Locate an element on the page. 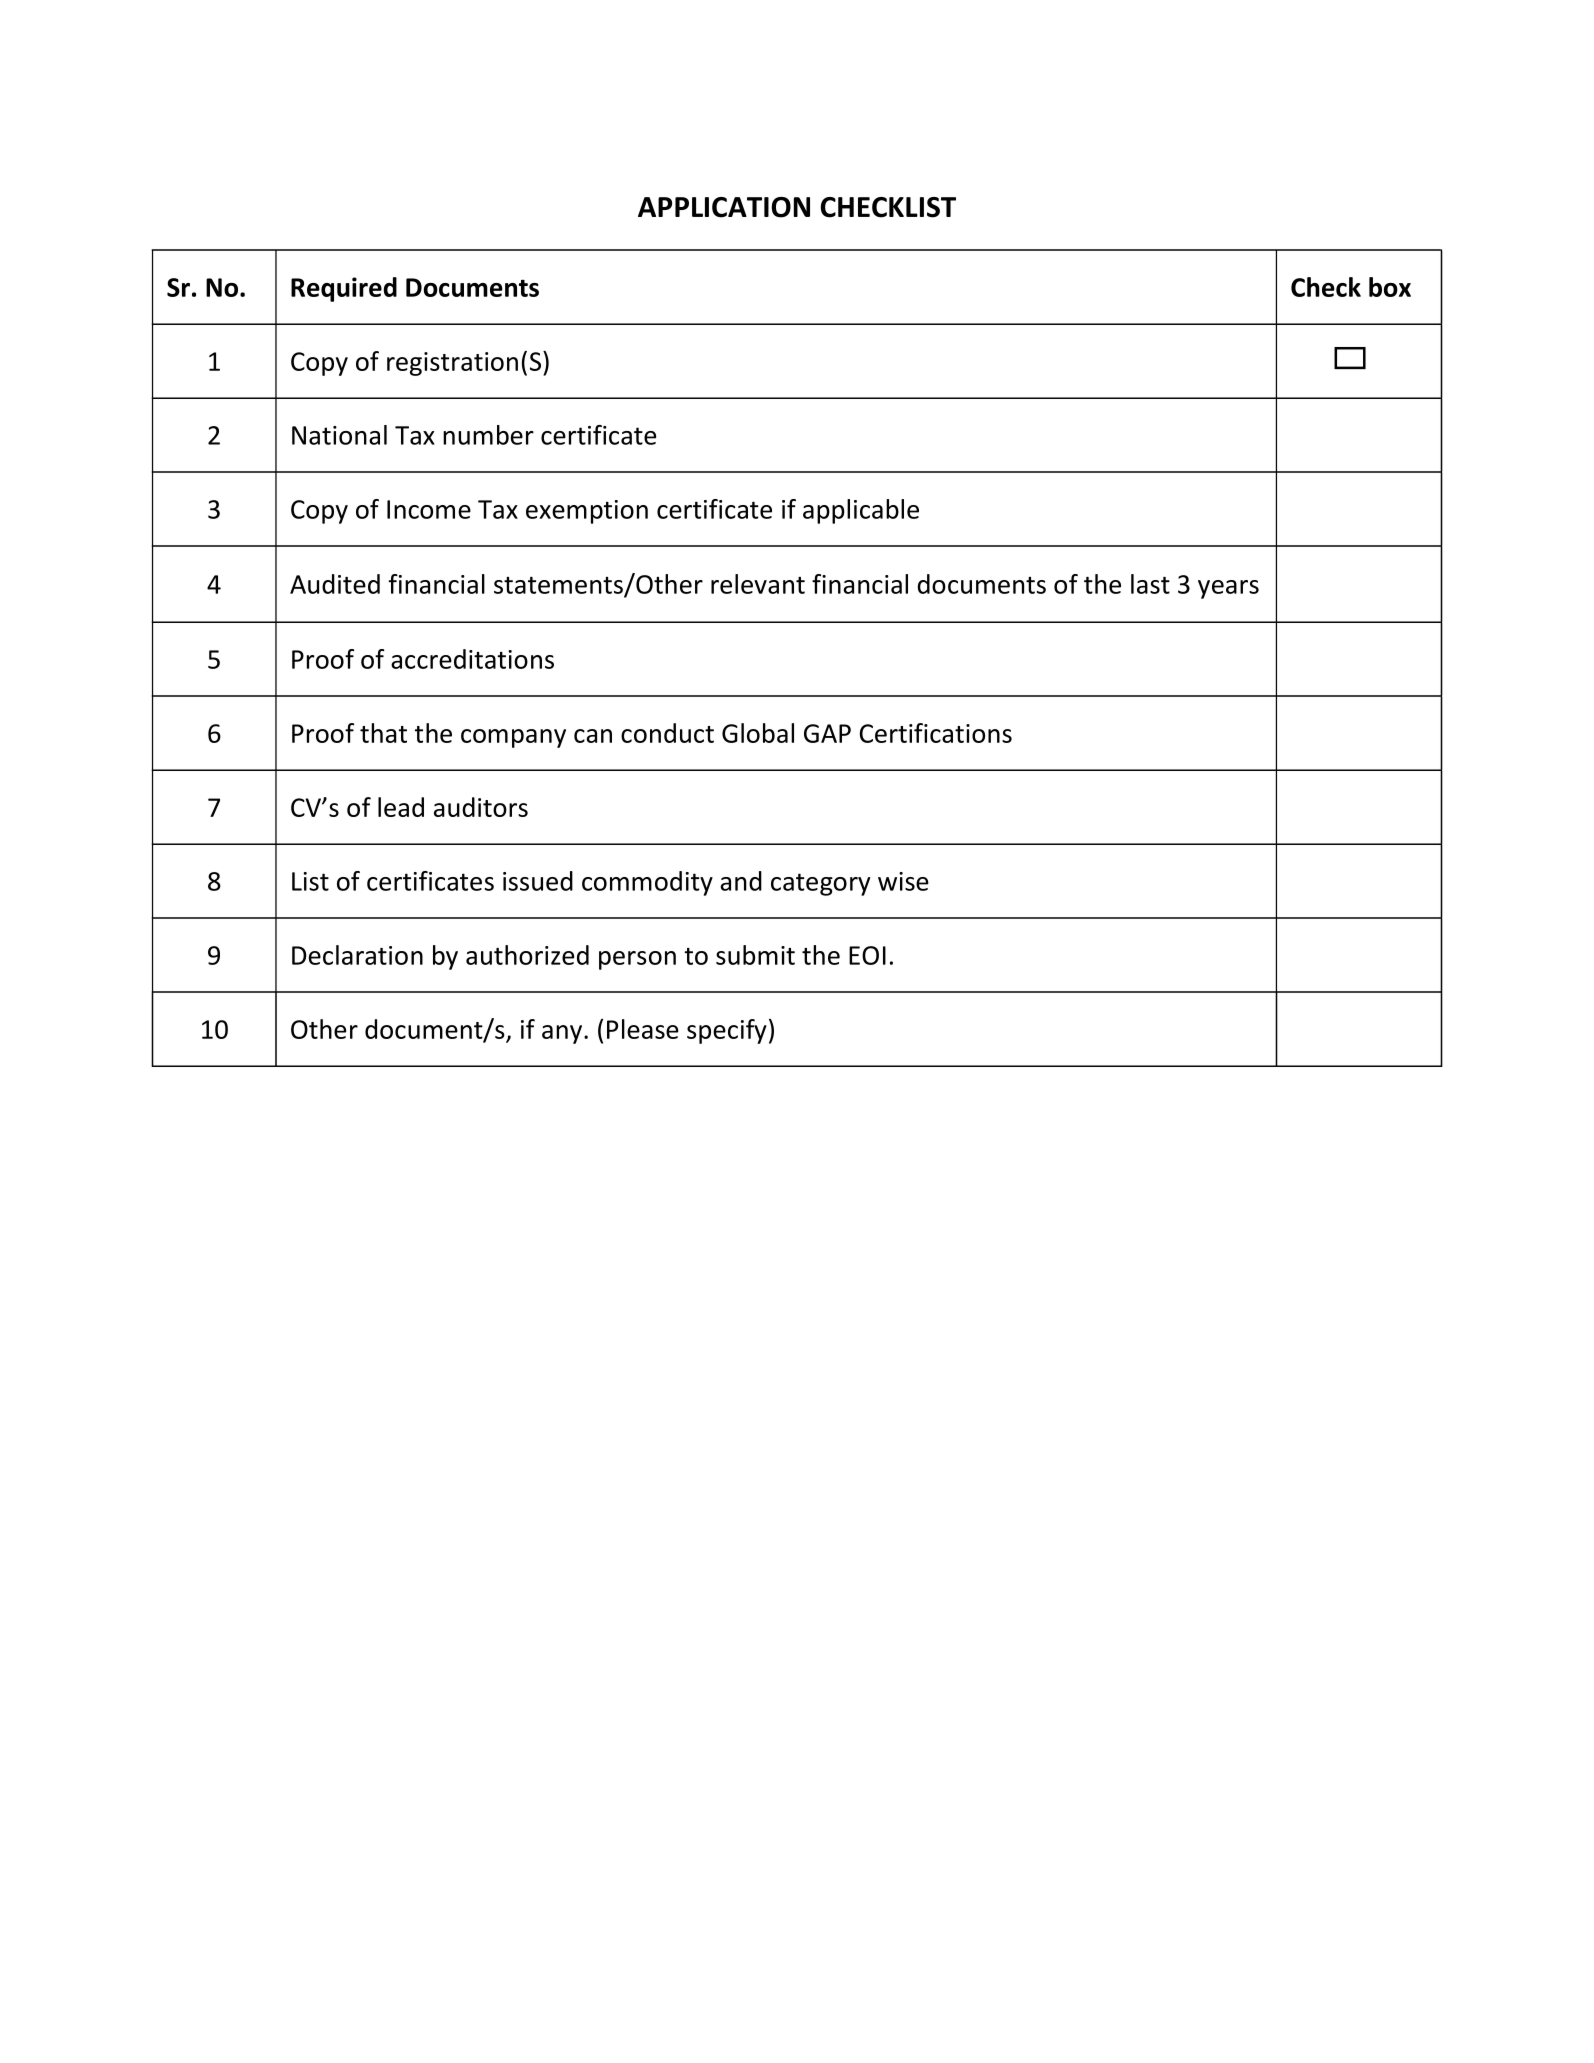 This page has width=1594, height=2063. APPLICATION is located at coordinates (724, 207).
